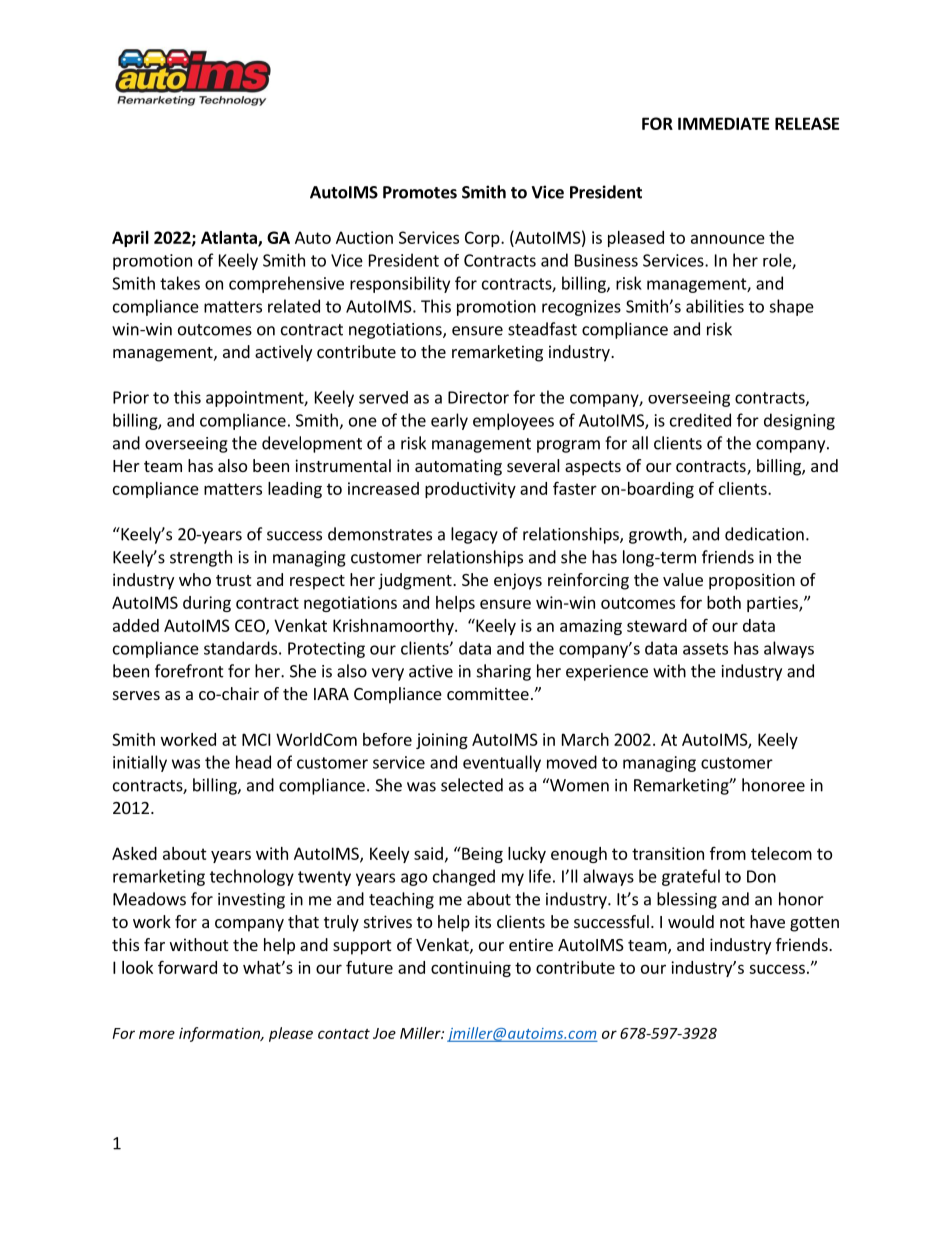 This screenshot has width=952, height=1233. What do you see at coordinates (420, 192) in the screenshot?
I see `Promotes` at bounding box center [420, 192].
